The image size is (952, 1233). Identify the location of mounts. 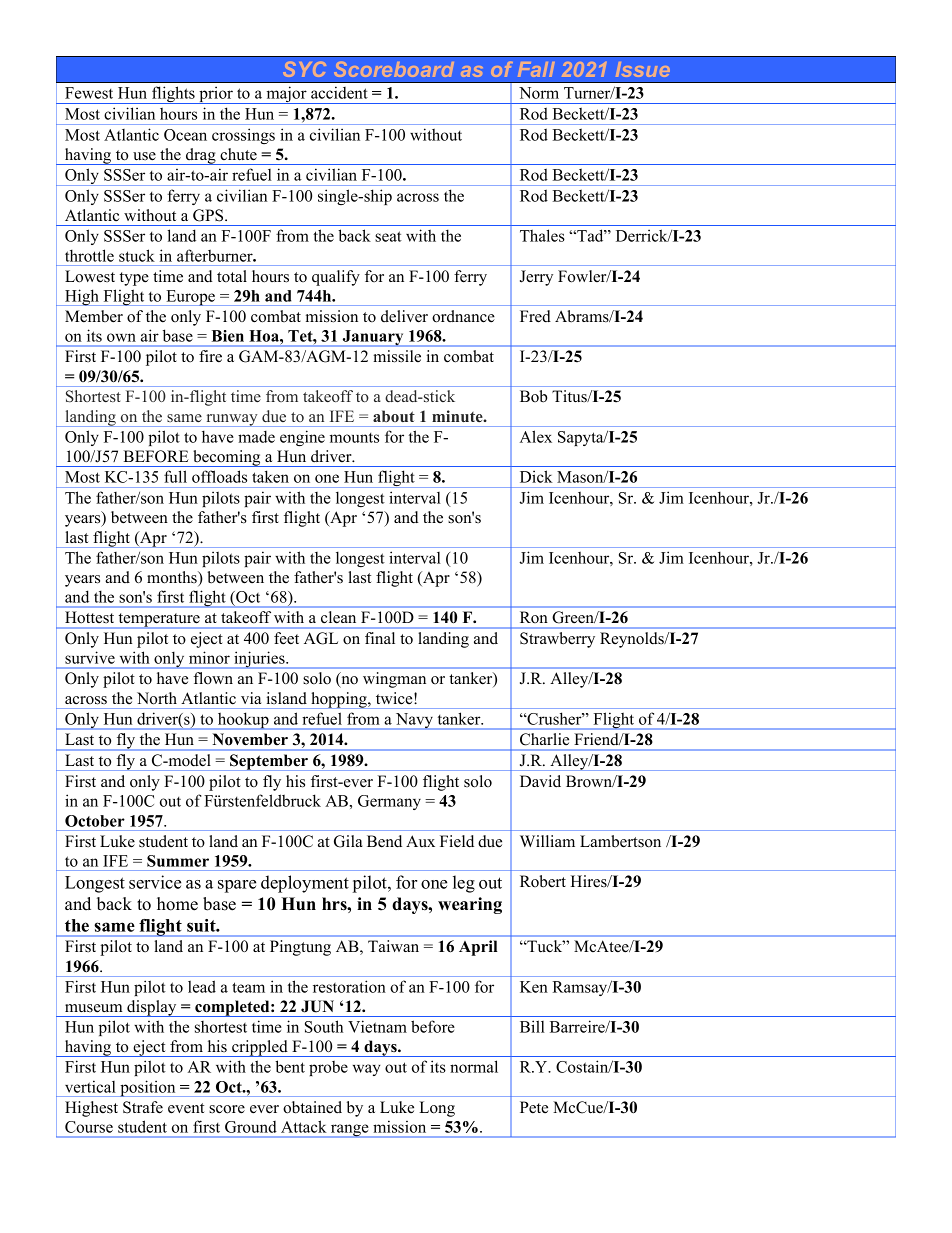
(354, 438).
